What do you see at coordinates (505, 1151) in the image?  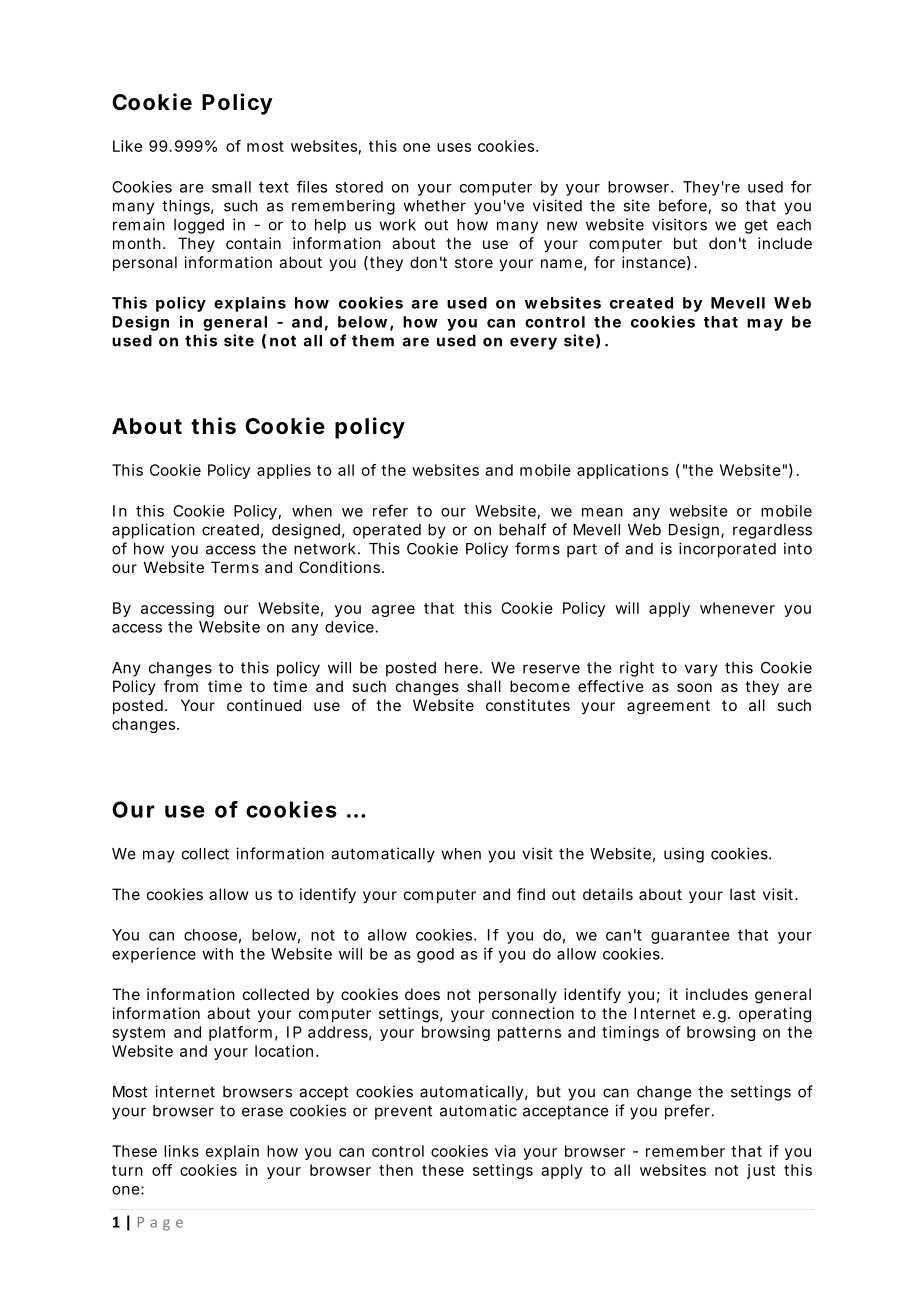 I see `via` at bounding box center [505, 1151].
